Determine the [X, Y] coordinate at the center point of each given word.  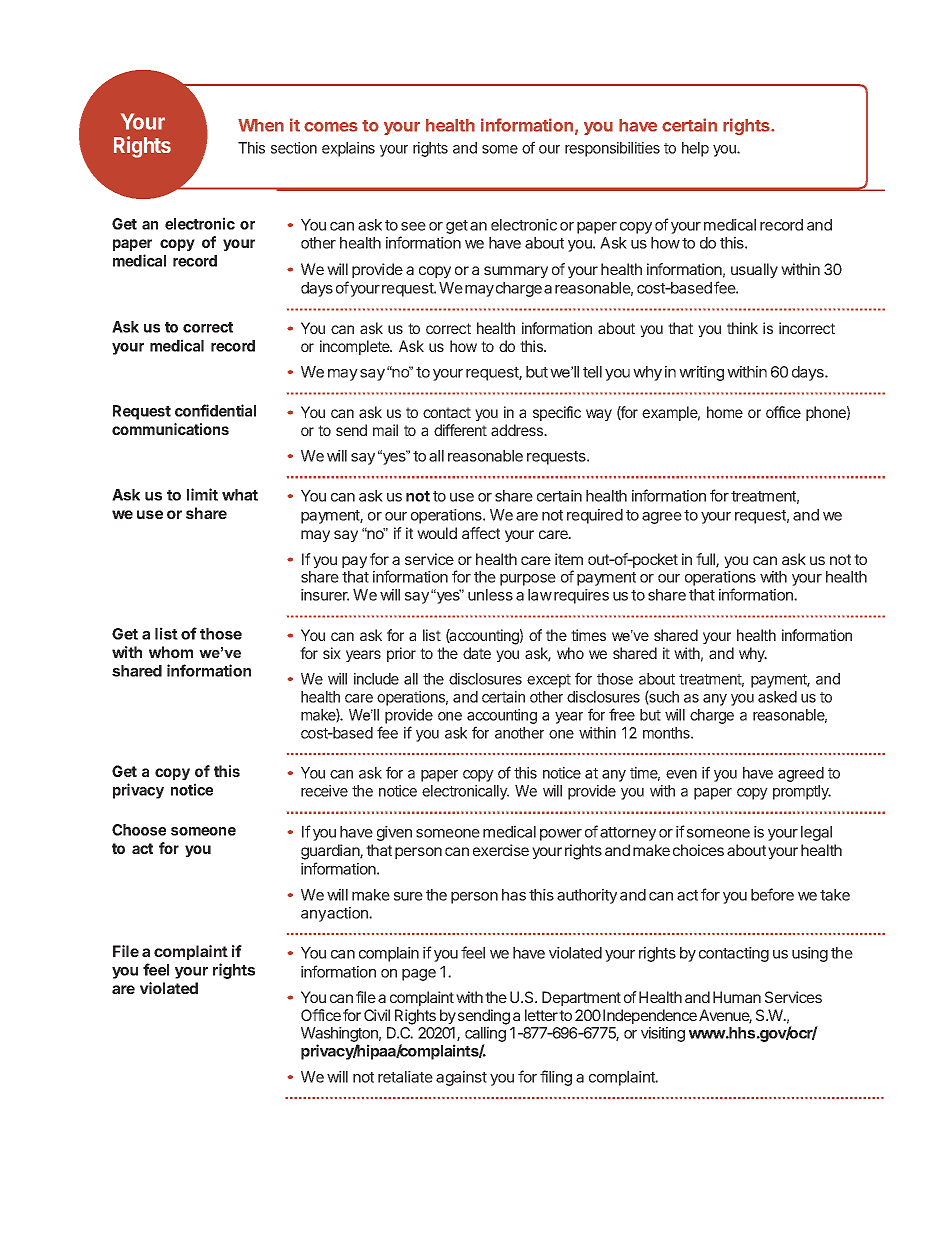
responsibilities [612, 149]
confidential [215, 410]
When [261, 125]
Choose [139, 830]
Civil [377, 1015]
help [695, 149]
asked [777, 697]
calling [485, 1036]
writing [701, 373]
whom [171, 652]
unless [490, 595]
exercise [501, 850]
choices [698, 850]
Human [737, 997]
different [460, 430]
